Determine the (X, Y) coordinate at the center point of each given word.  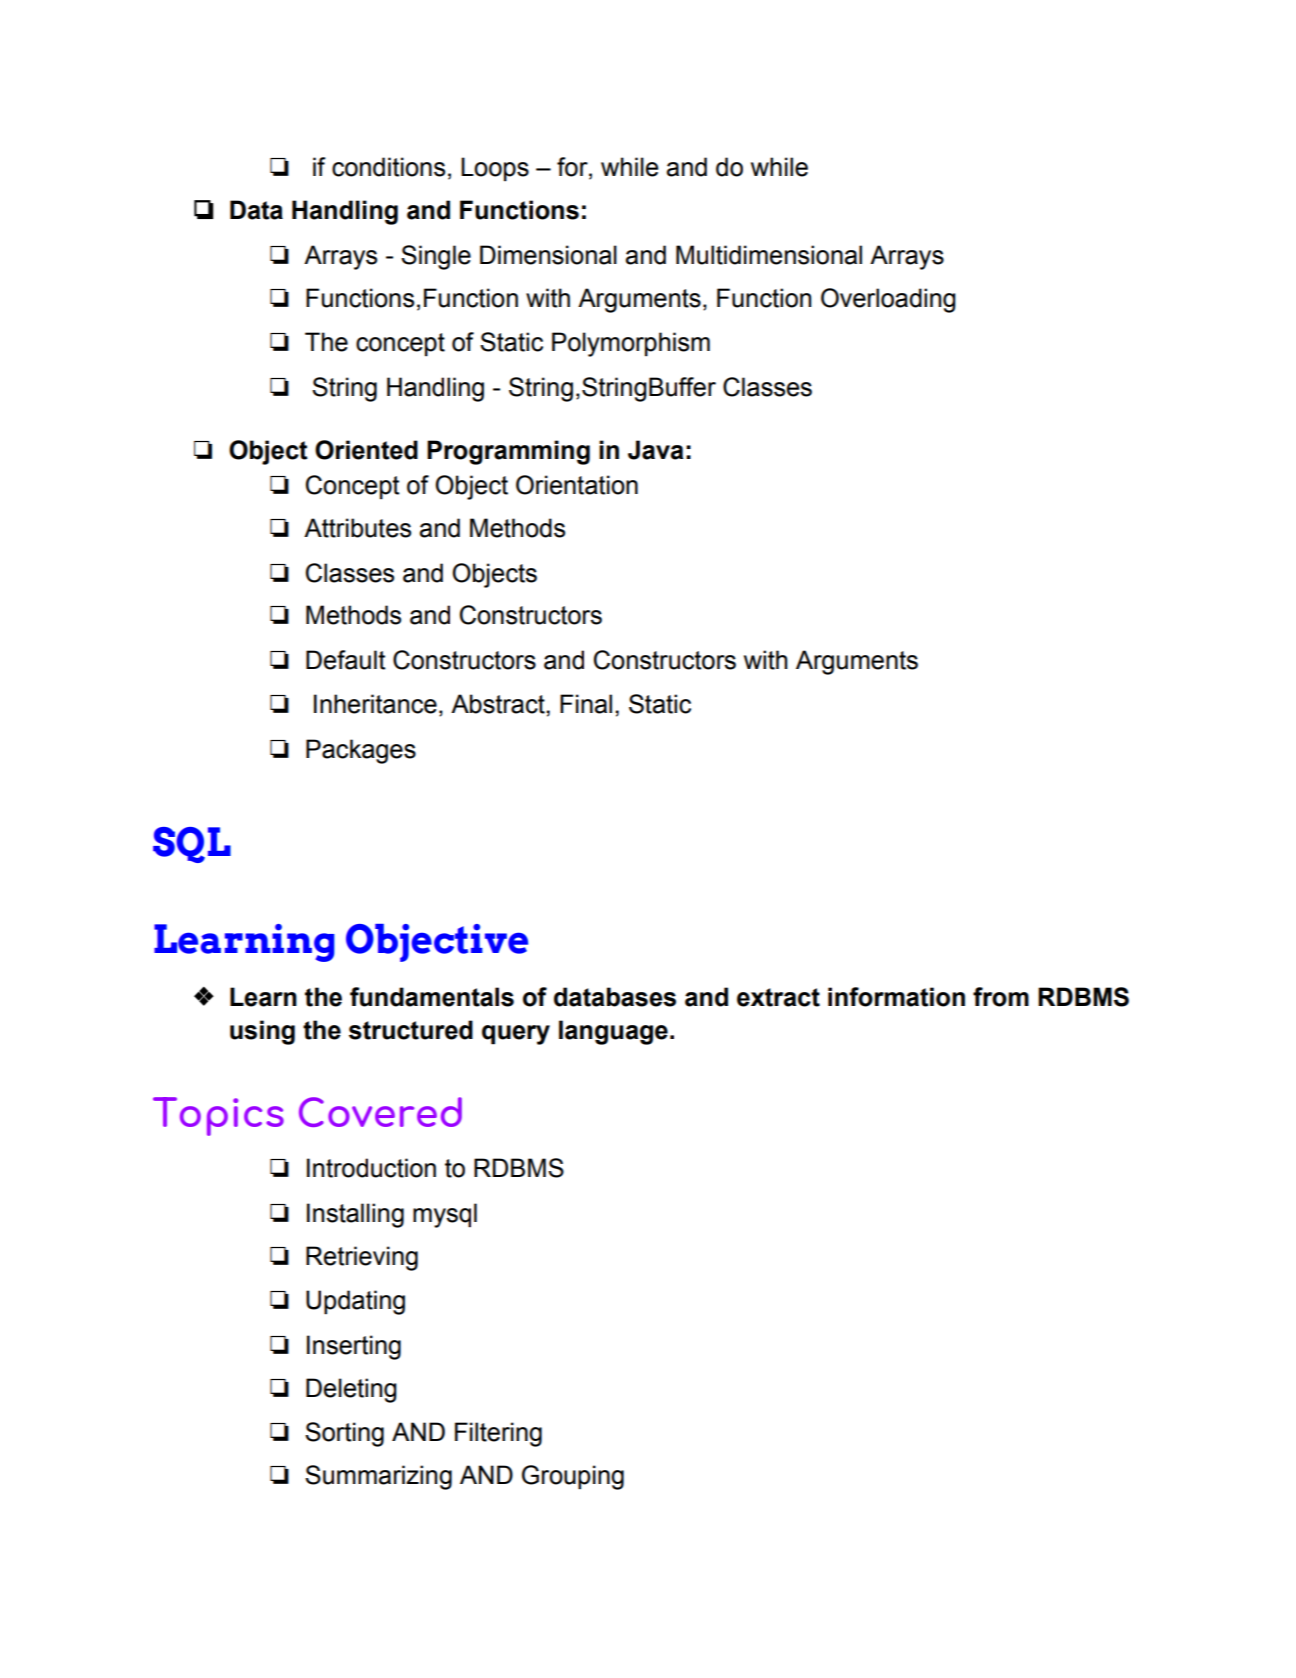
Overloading (888, 300)
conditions (388, 167)
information (896, 997)
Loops (495, 169)
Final (586, 704)
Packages (361, 751)
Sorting (344, 1434)
